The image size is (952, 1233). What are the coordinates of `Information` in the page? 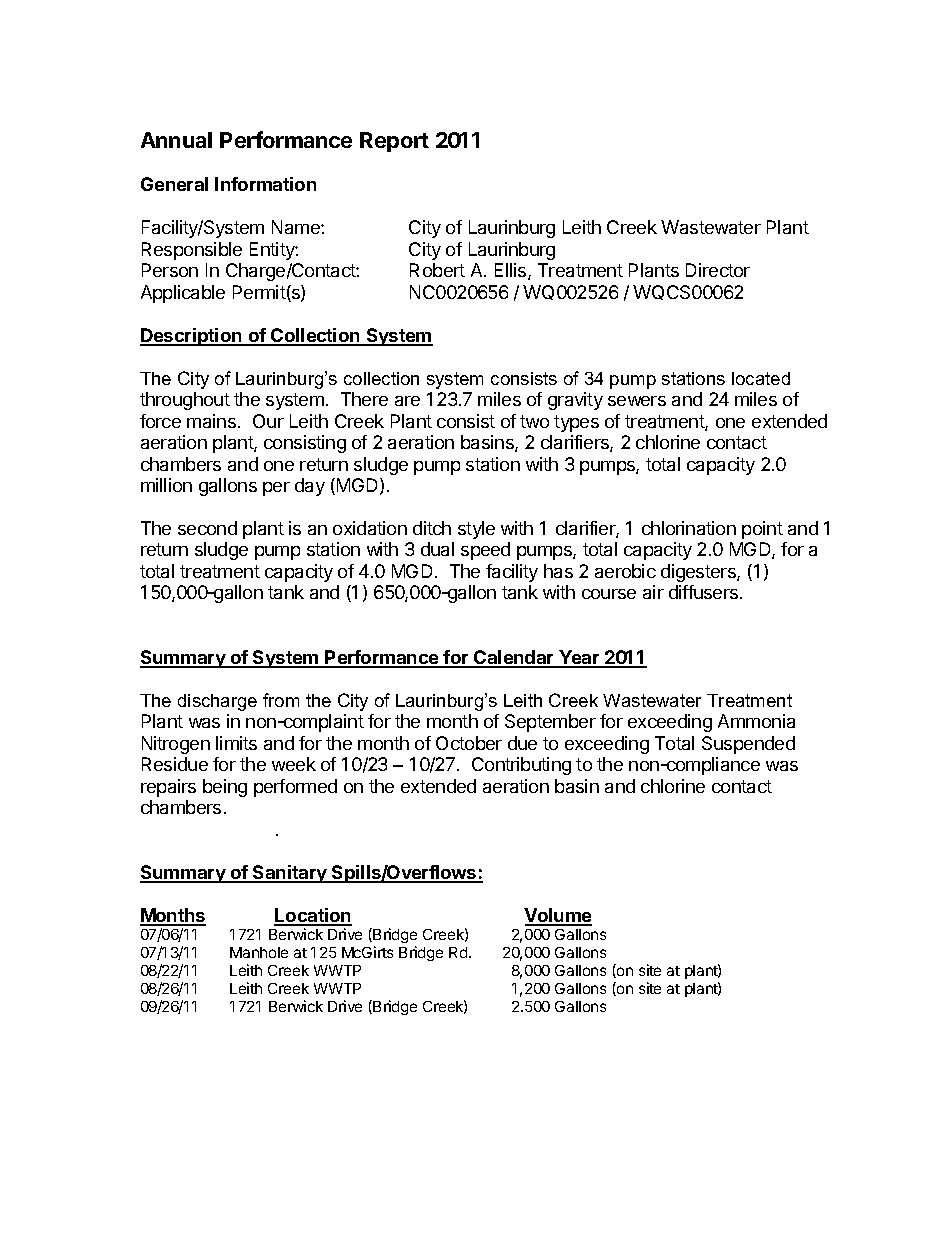 It's located at (265, 184).
